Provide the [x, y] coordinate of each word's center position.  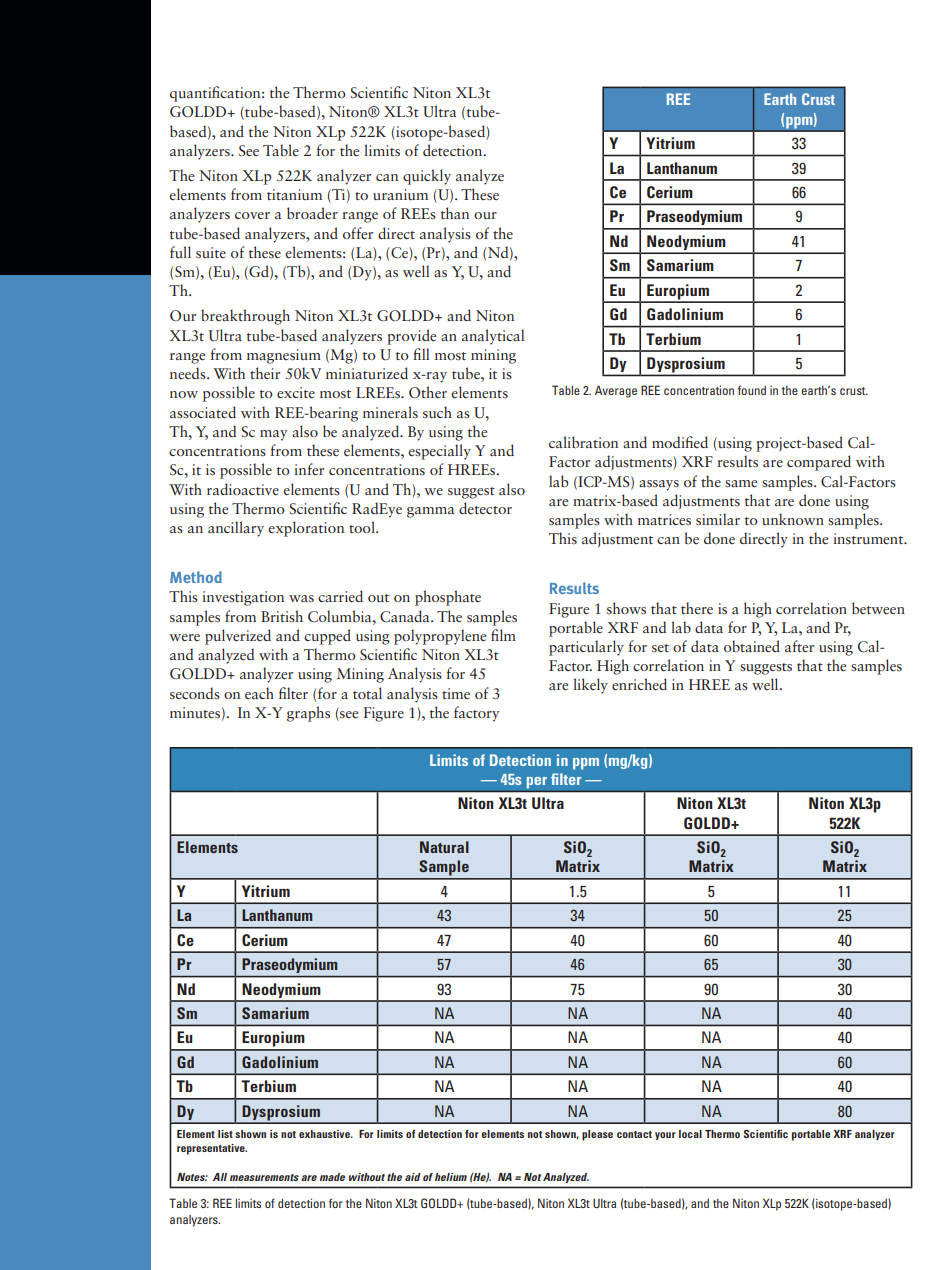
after [799, 646]
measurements [264, 1177]
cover [252, 215]
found [752, 390]
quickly [427, 177]
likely [590, 686]
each [259, 693]
